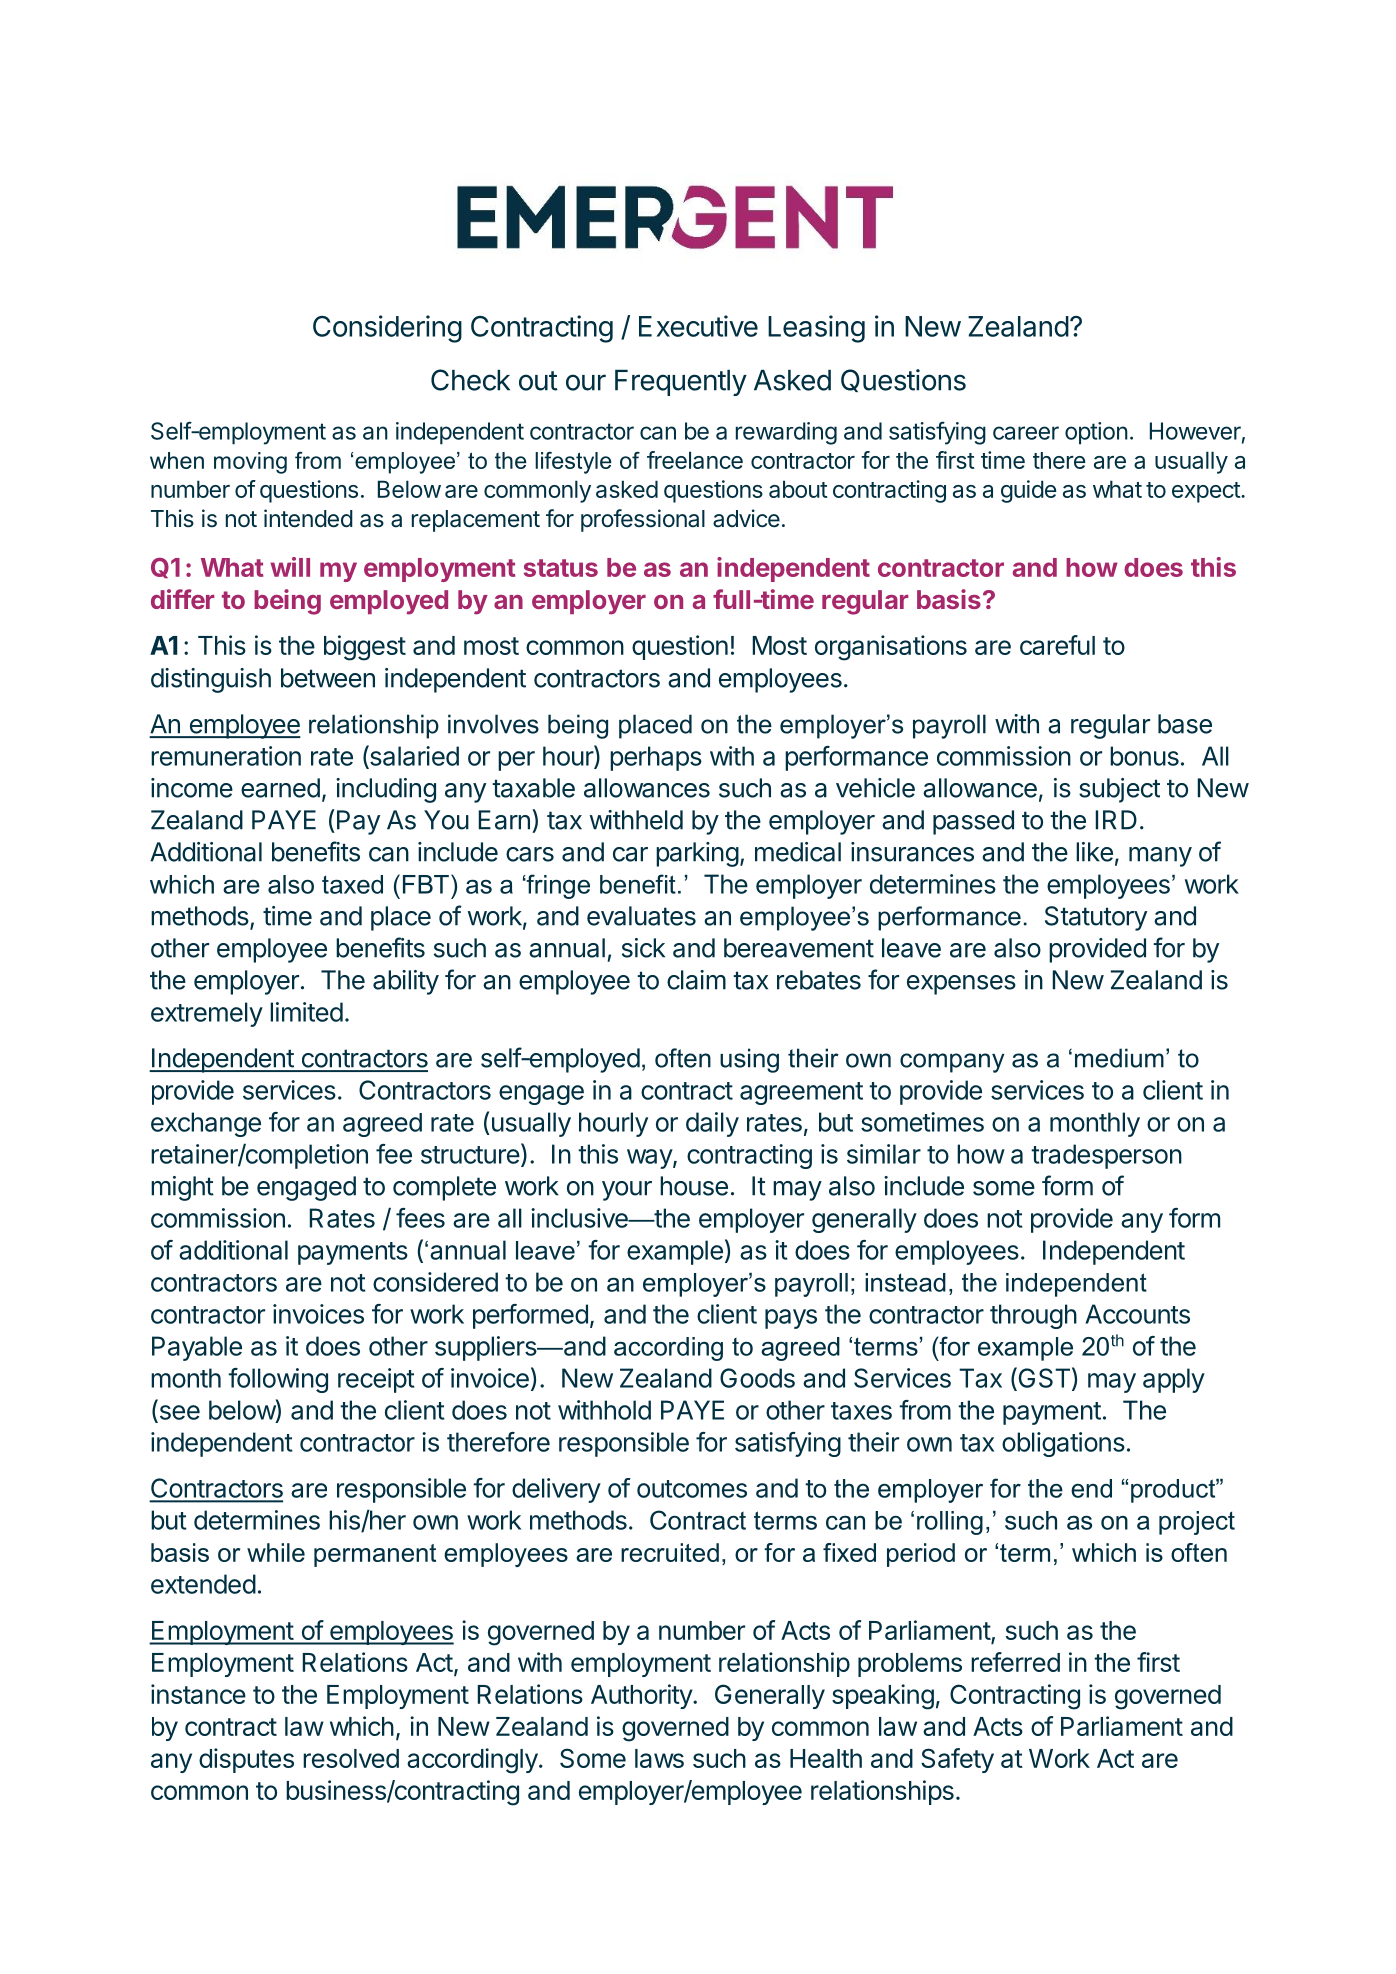  What do you see at coordinates (1015, 1662) in the page?
I see `referred` at bounding box center [1015, 1662].
